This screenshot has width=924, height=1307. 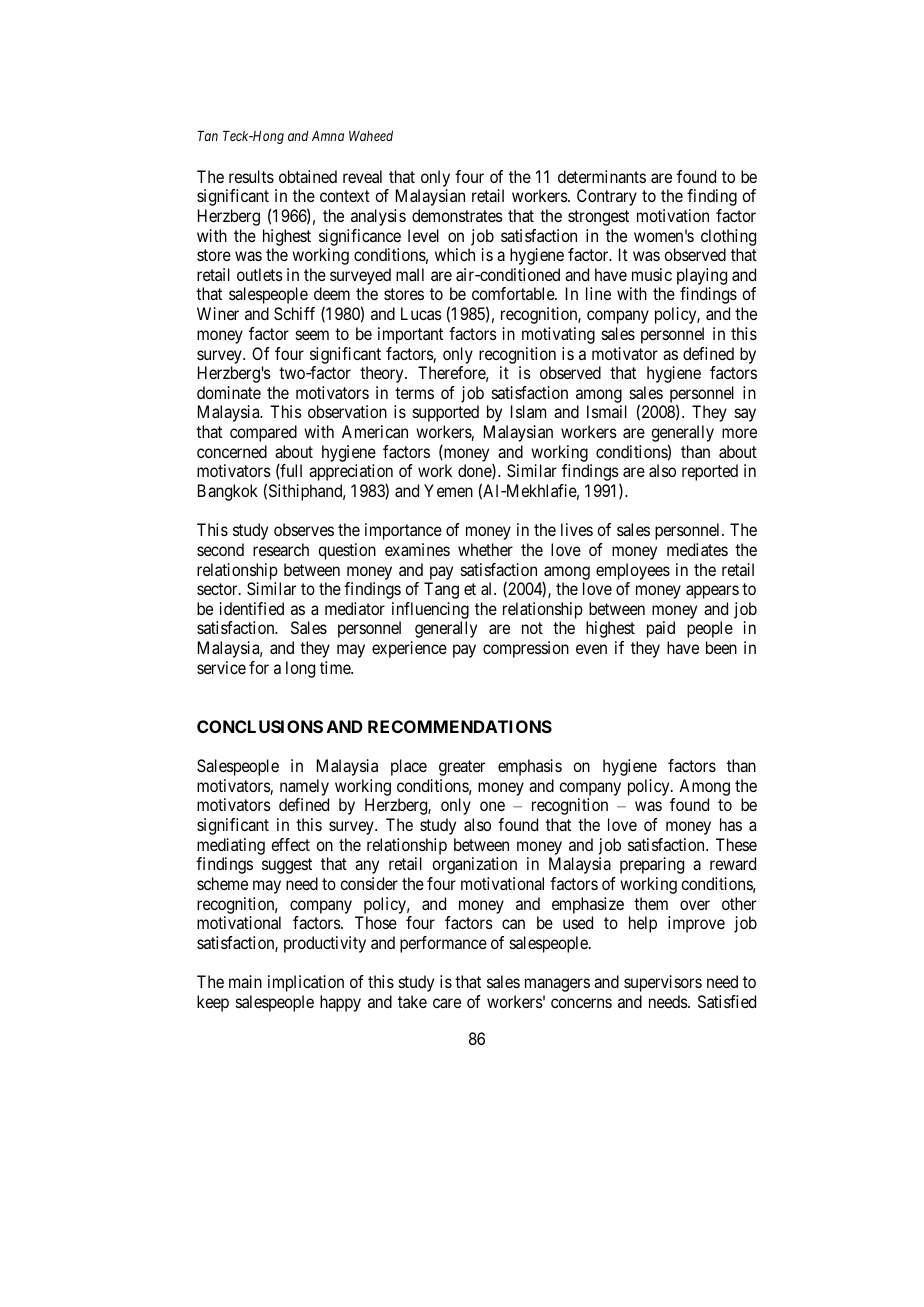 What do you see at coordinates (728, 237) in the screenshot?
I see `clothing` at bounding box center [728, 237].
